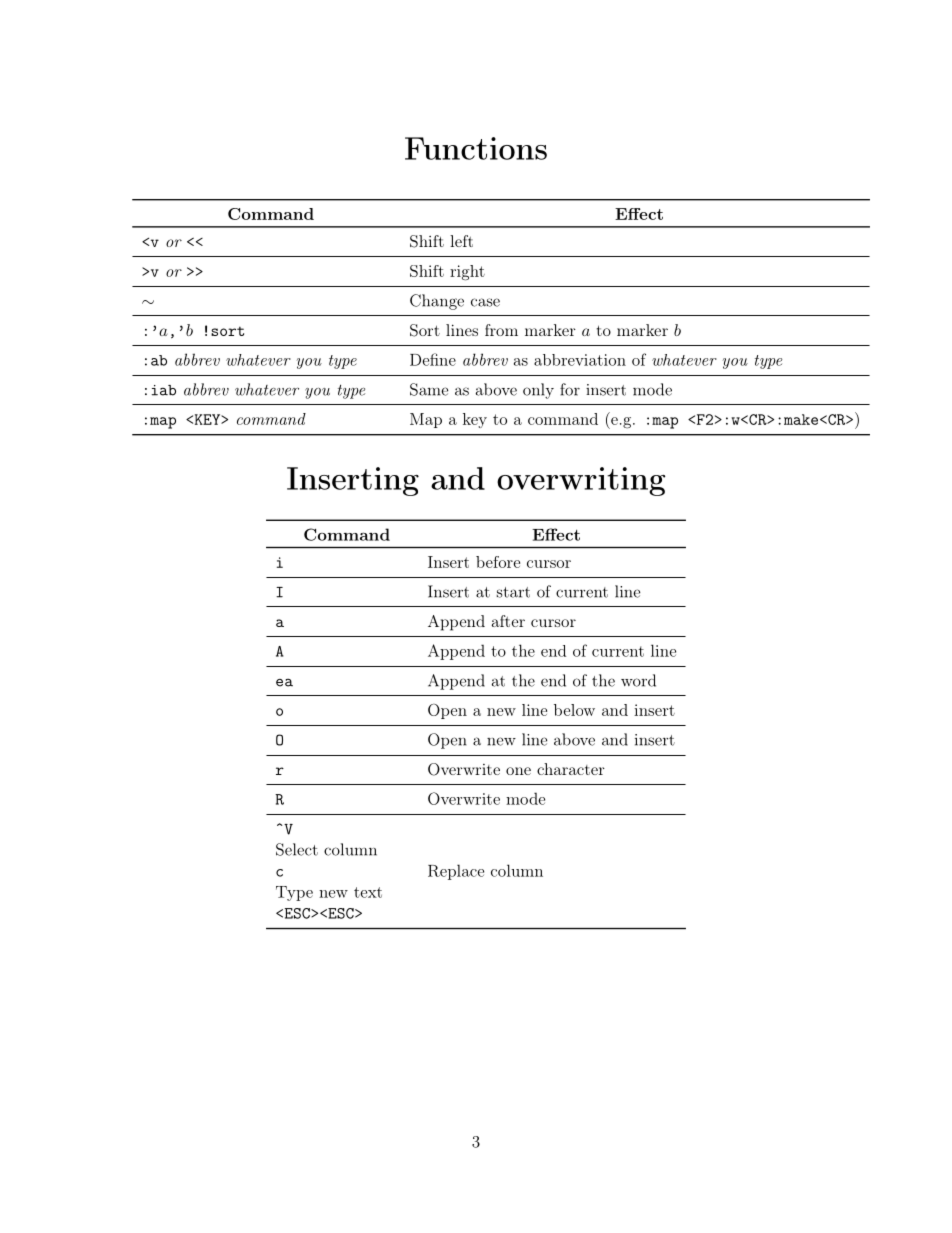 This document has width=952, height=1233. What do you see at coordinates (429, 389) in the document?
I see `Same` at bounding box center [429, 389].
